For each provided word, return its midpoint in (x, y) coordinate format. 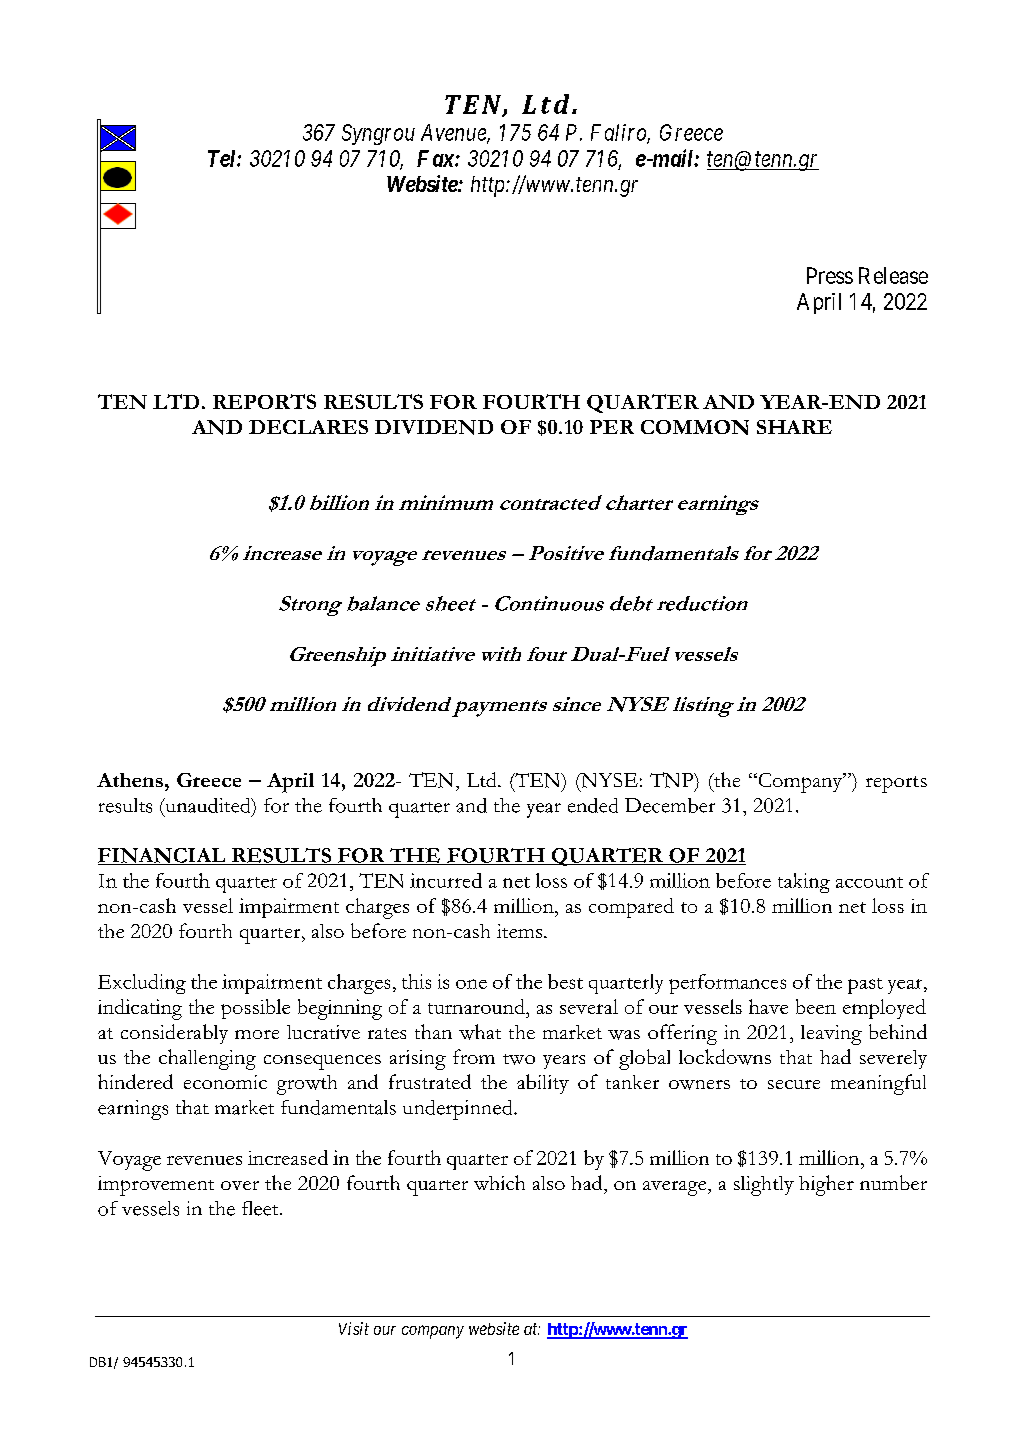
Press (830, 275)
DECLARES (308, 427)
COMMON (695, 427)
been (816, 1006)
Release (893, 275)
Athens (130, 780)
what (480, 1032)
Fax (436, 158)
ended (593, 805)
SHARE (794, 427)
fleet (261, 1208)
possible (255, 1009)
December (670, 805)
